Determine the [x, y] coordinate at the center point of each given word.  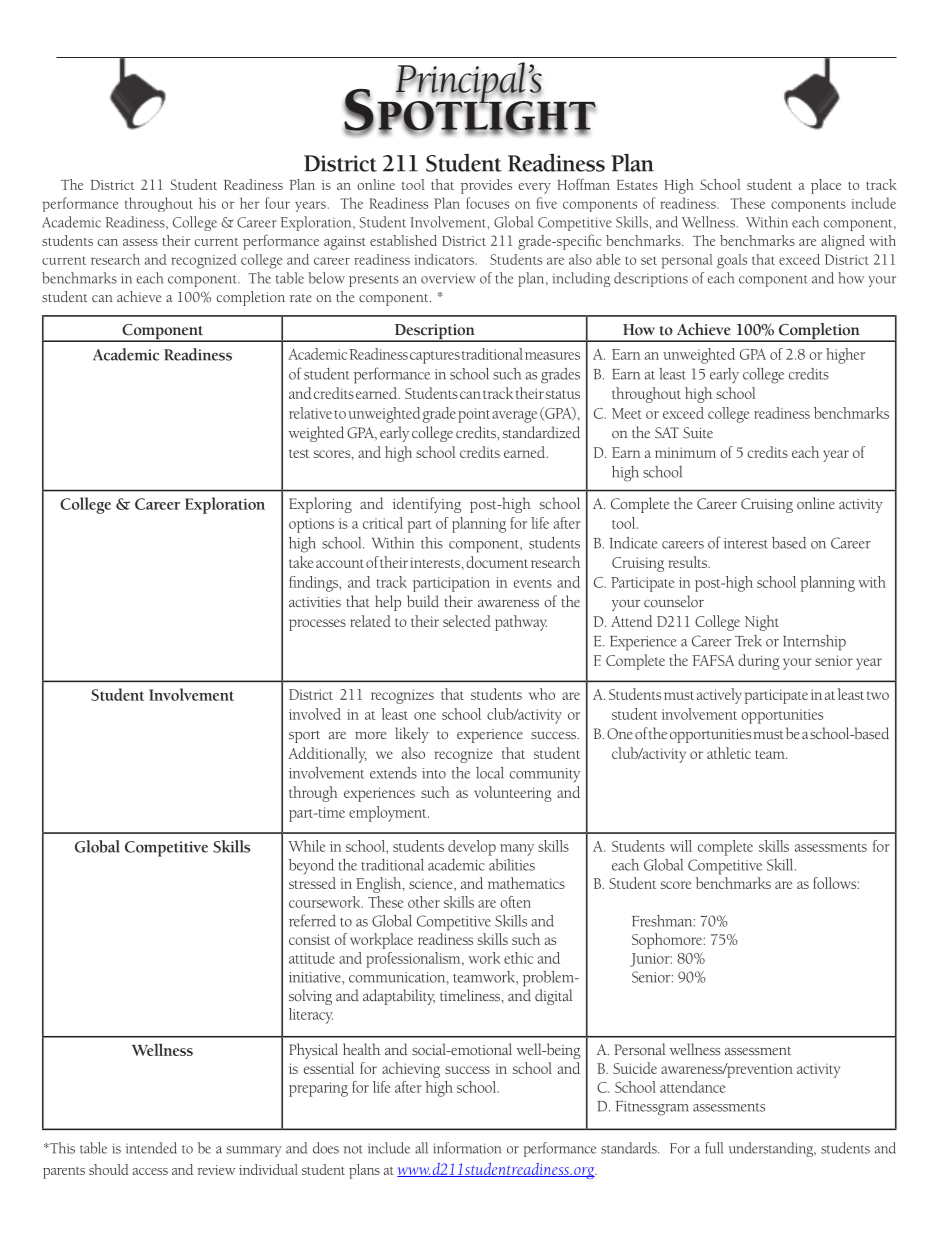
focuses [487, 203]
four [277, 203]
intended [151, 1148]
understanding [772, 1149]
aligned [843, 242]
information [467, 1148]
